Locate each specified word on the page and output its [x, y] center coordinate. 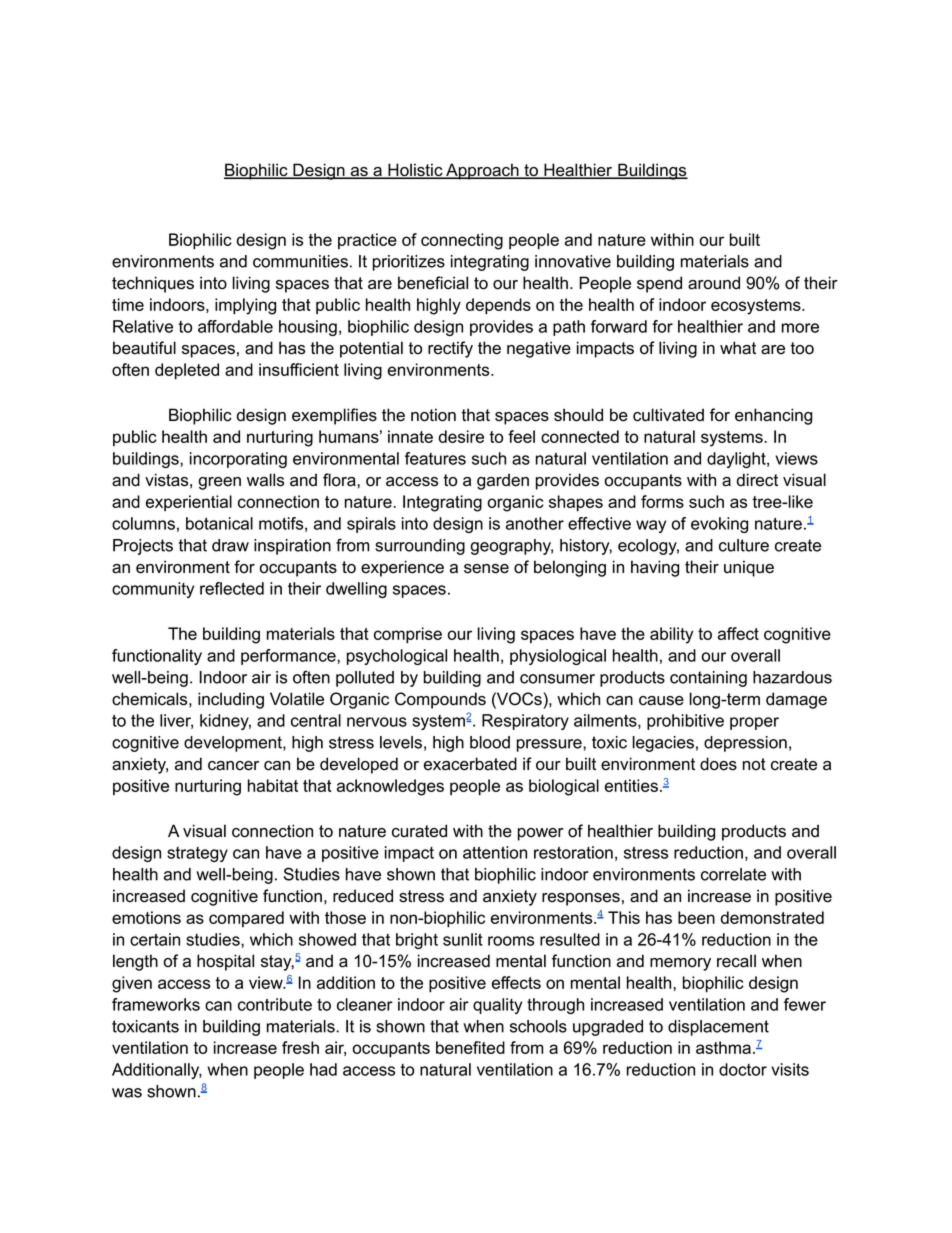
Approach [482, 171]
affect [738, 633]
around [714, 283]
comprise [408, 635]
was [127, 1093]
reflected [232, 588]
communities [300, 261]
